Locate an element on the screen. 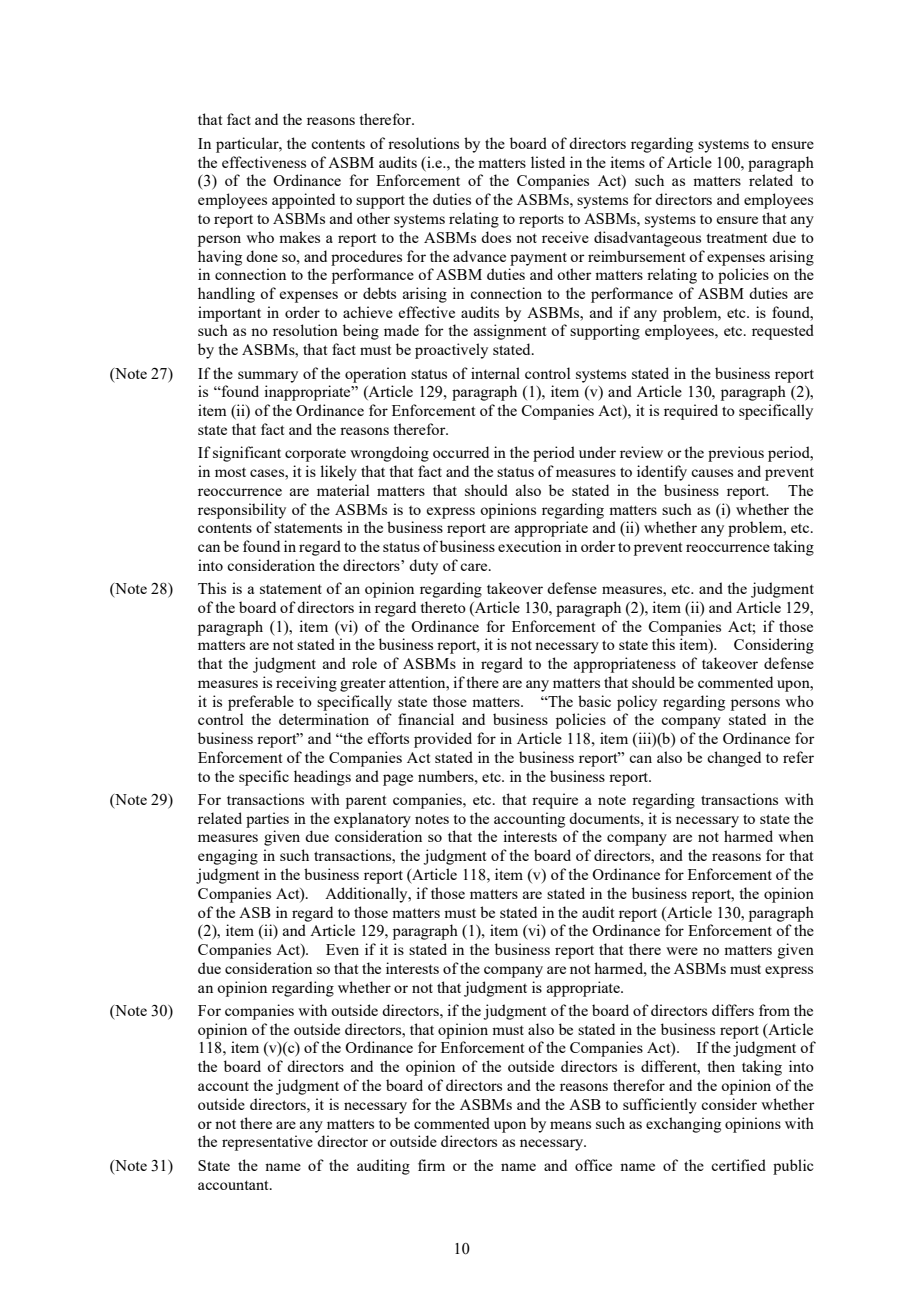 The width and height of the screenshot is (924, 1308). causes is located at coordinates (712, 473).
